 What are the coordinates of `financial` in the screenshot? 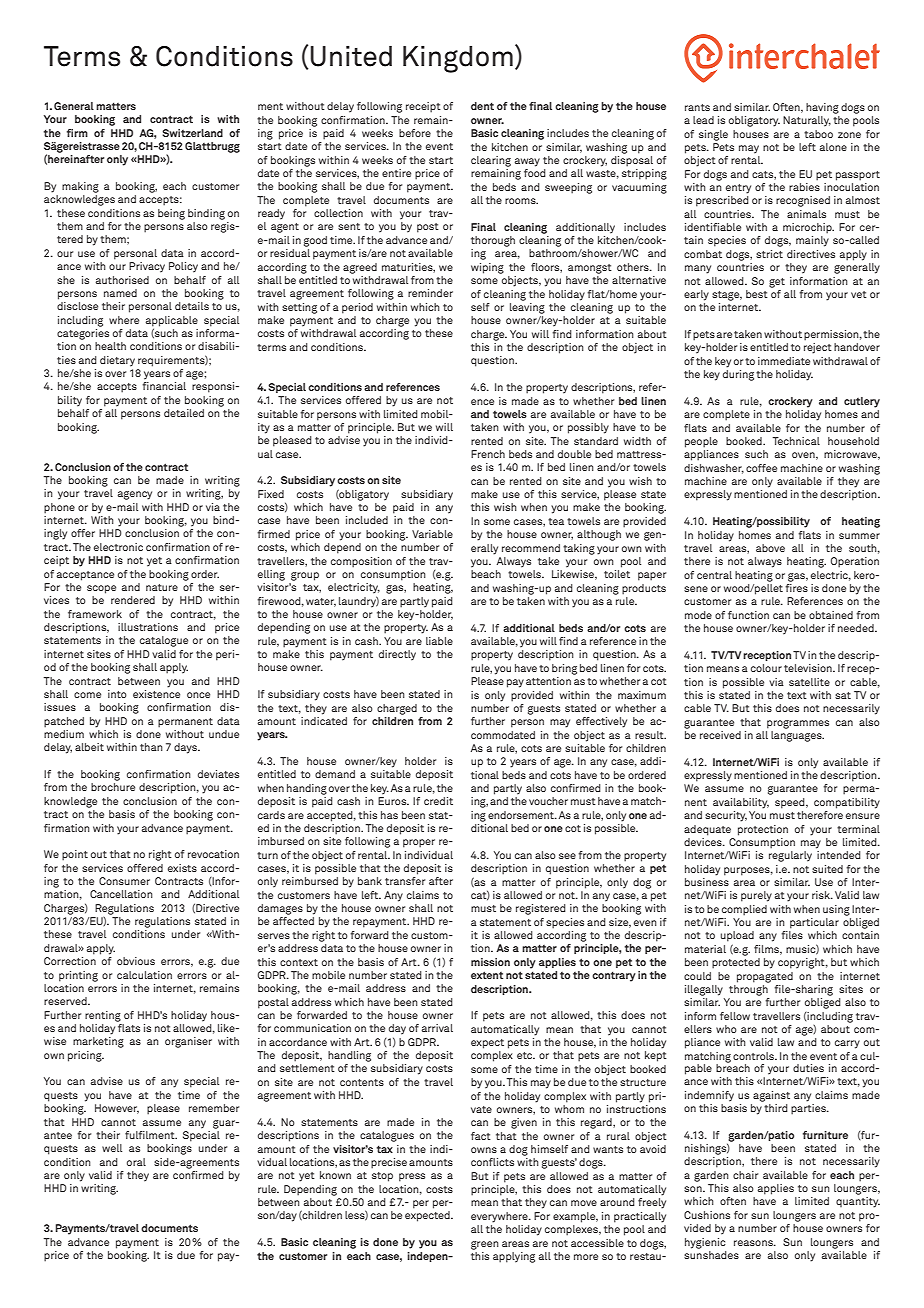 It's located at (164, 386).
